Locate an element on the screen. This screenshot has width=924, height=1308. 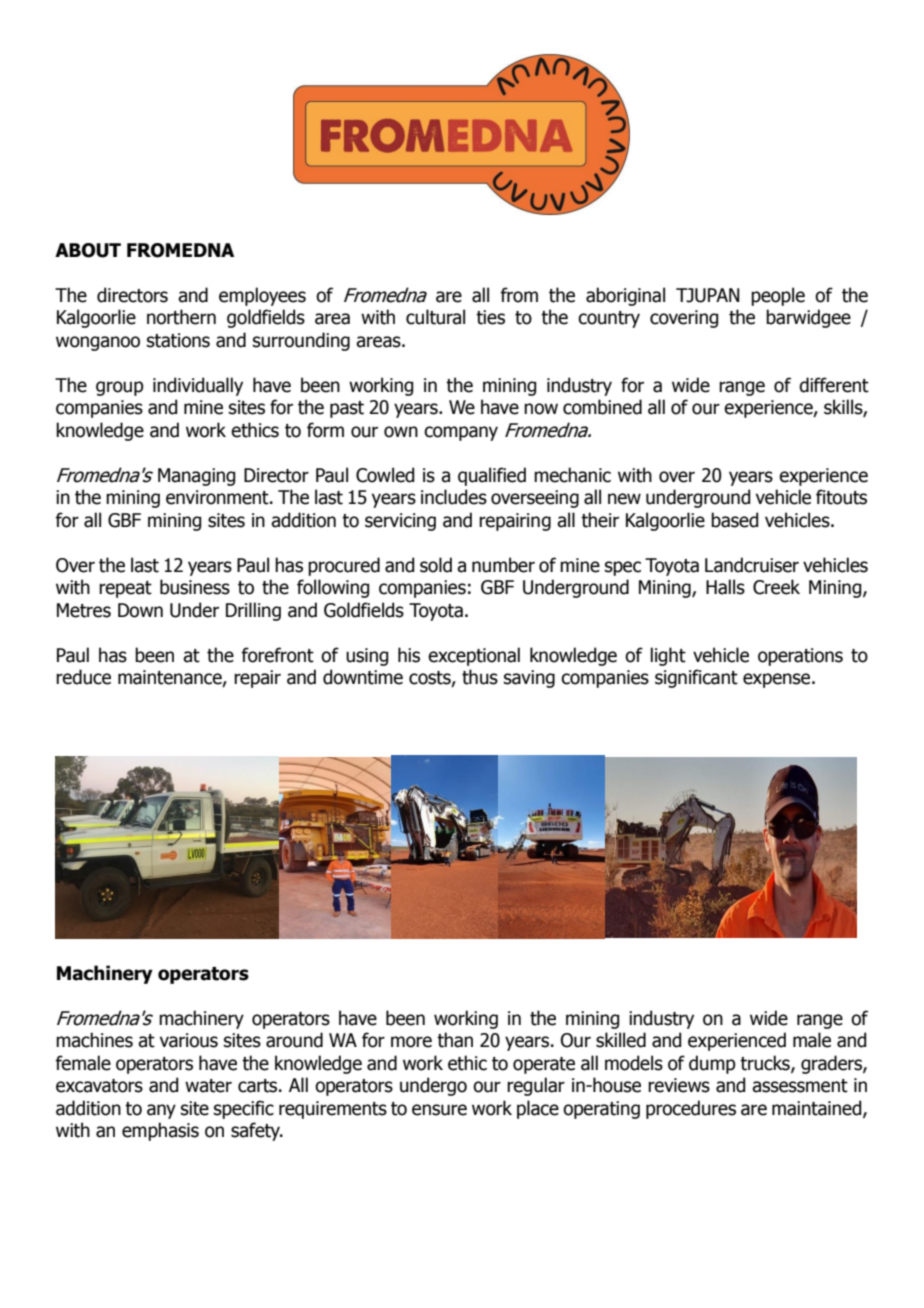
emphasis is located at coordinates (160, 1131).
